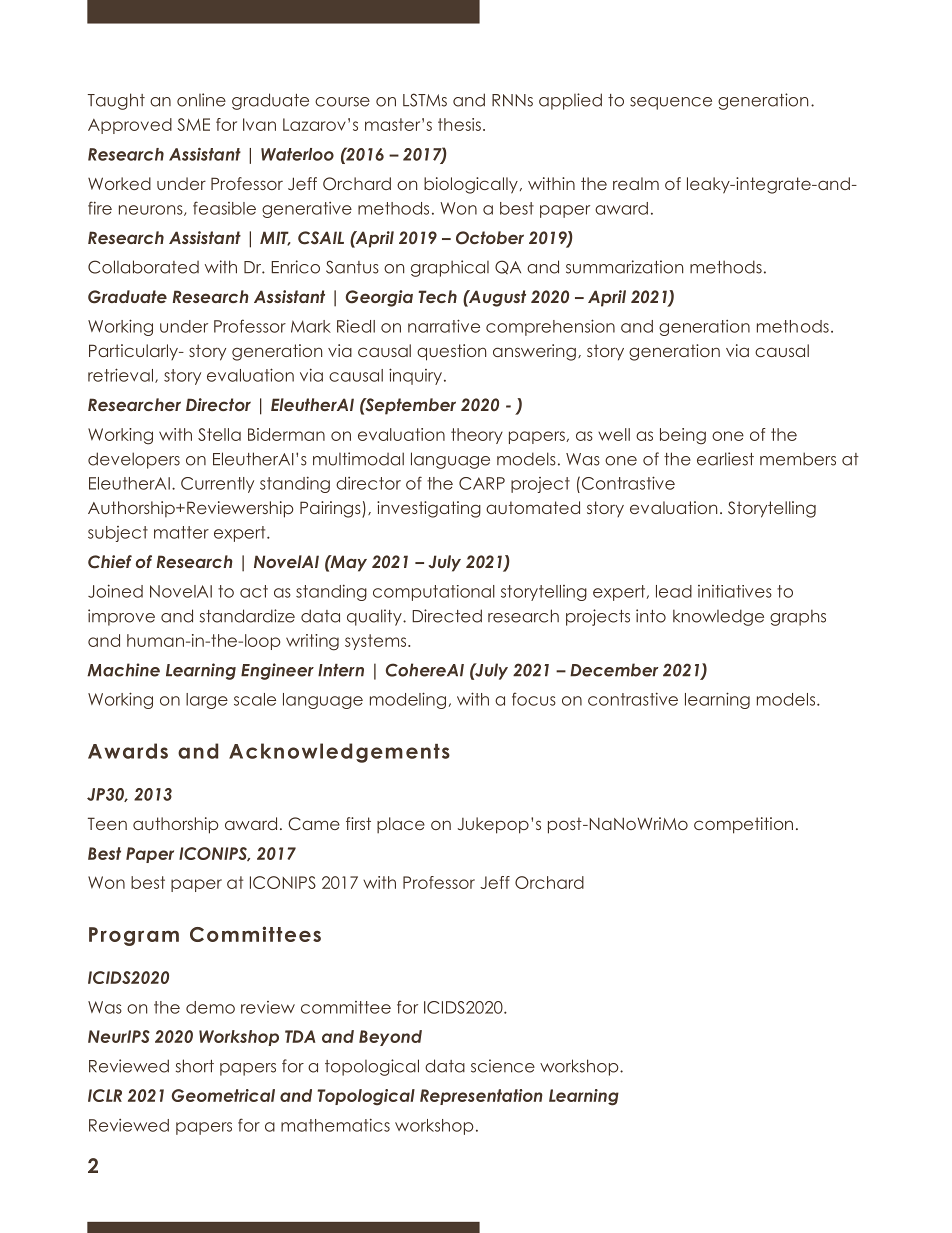 The image size is (952, 1233). I want to click on Representation, so click(481, 1097).
